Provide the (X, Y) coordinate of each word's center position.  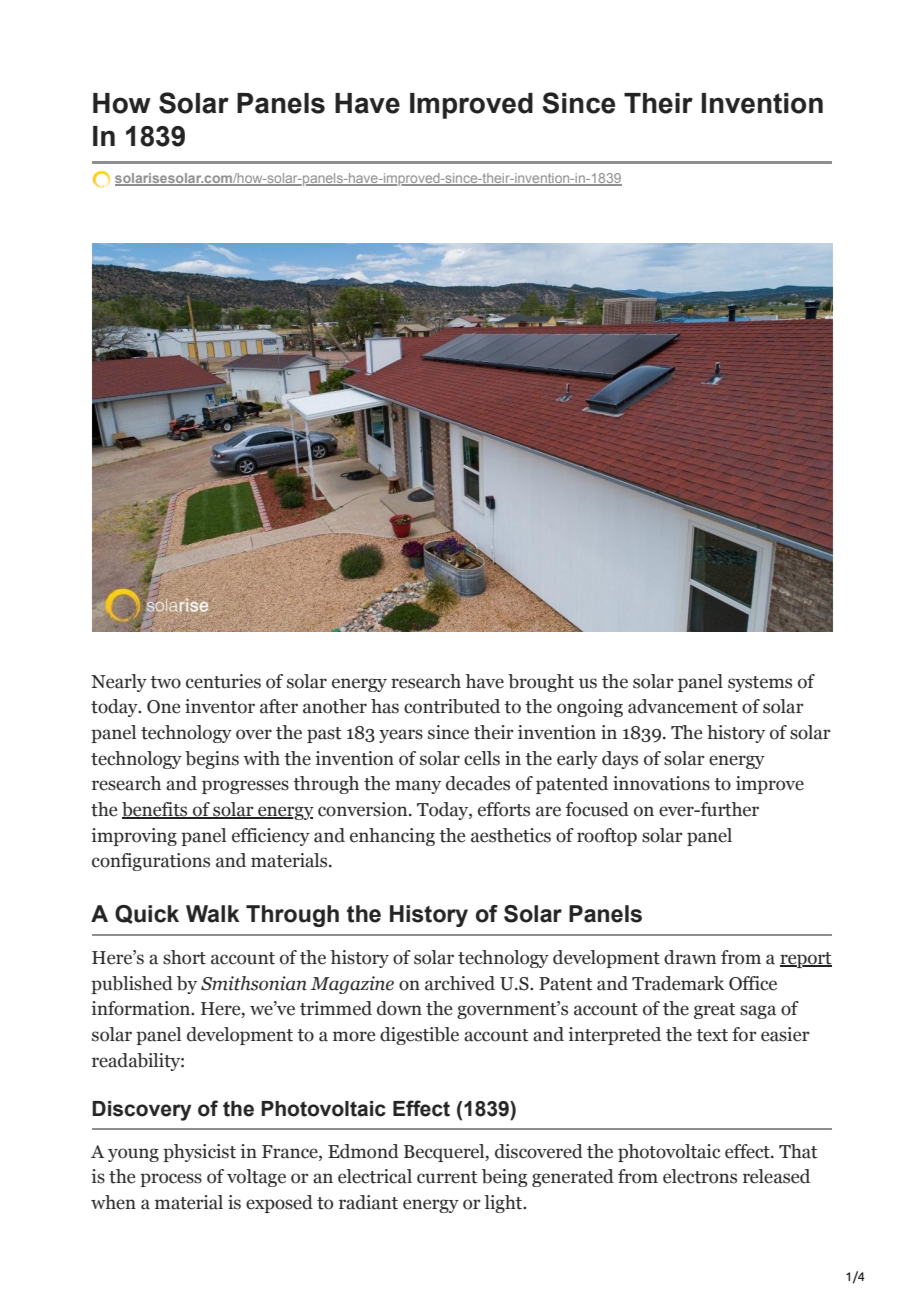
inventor (220, 706)
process (171, 1180)
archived (460, 983)
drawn (690, 957)
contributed (452, 706)
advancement (683, 706)
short (184, 957)
